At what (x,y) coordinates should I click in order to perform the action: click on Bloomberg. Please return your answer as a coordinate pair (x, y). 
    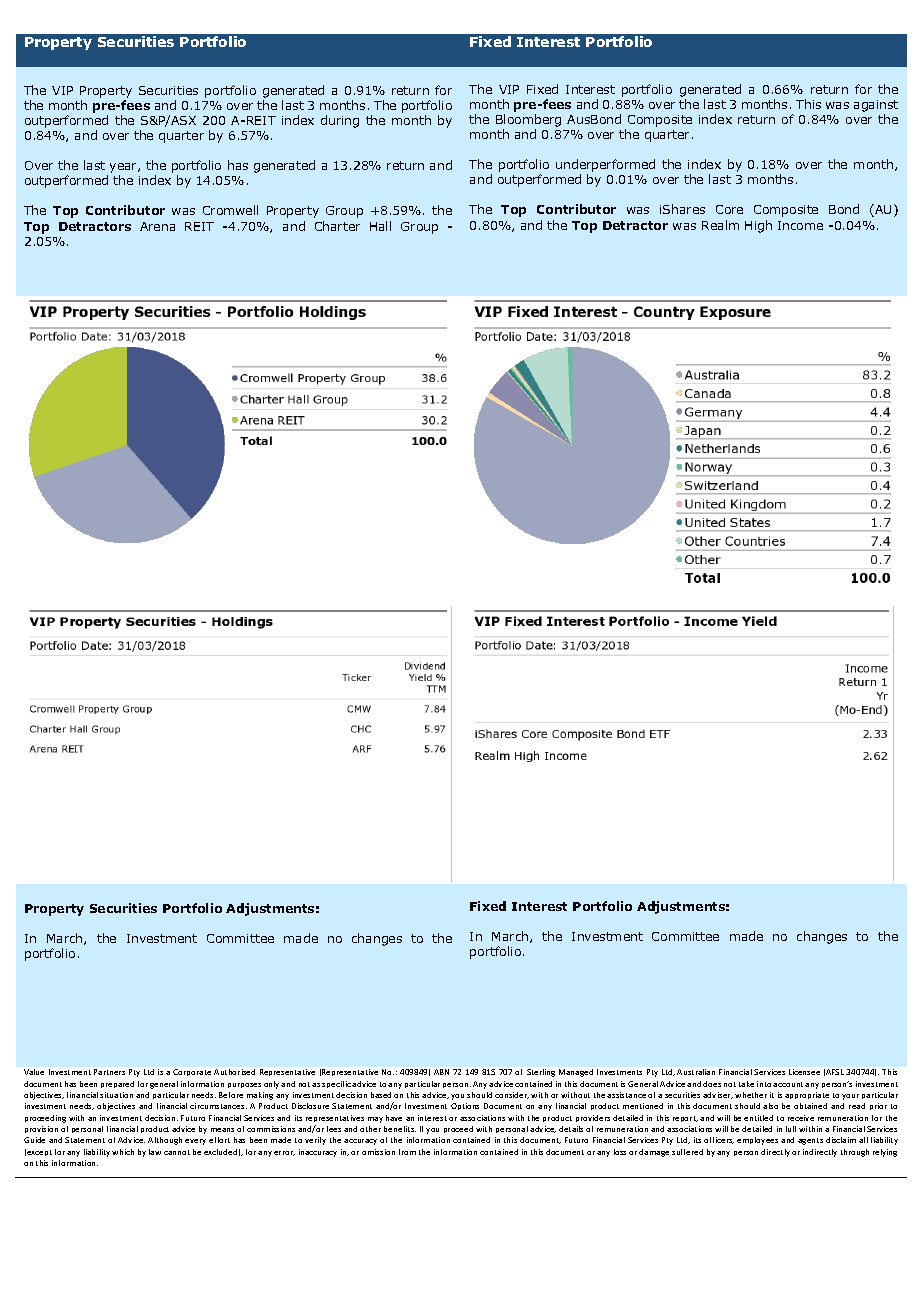
    Looking at the image, I should click on (528, 120).
